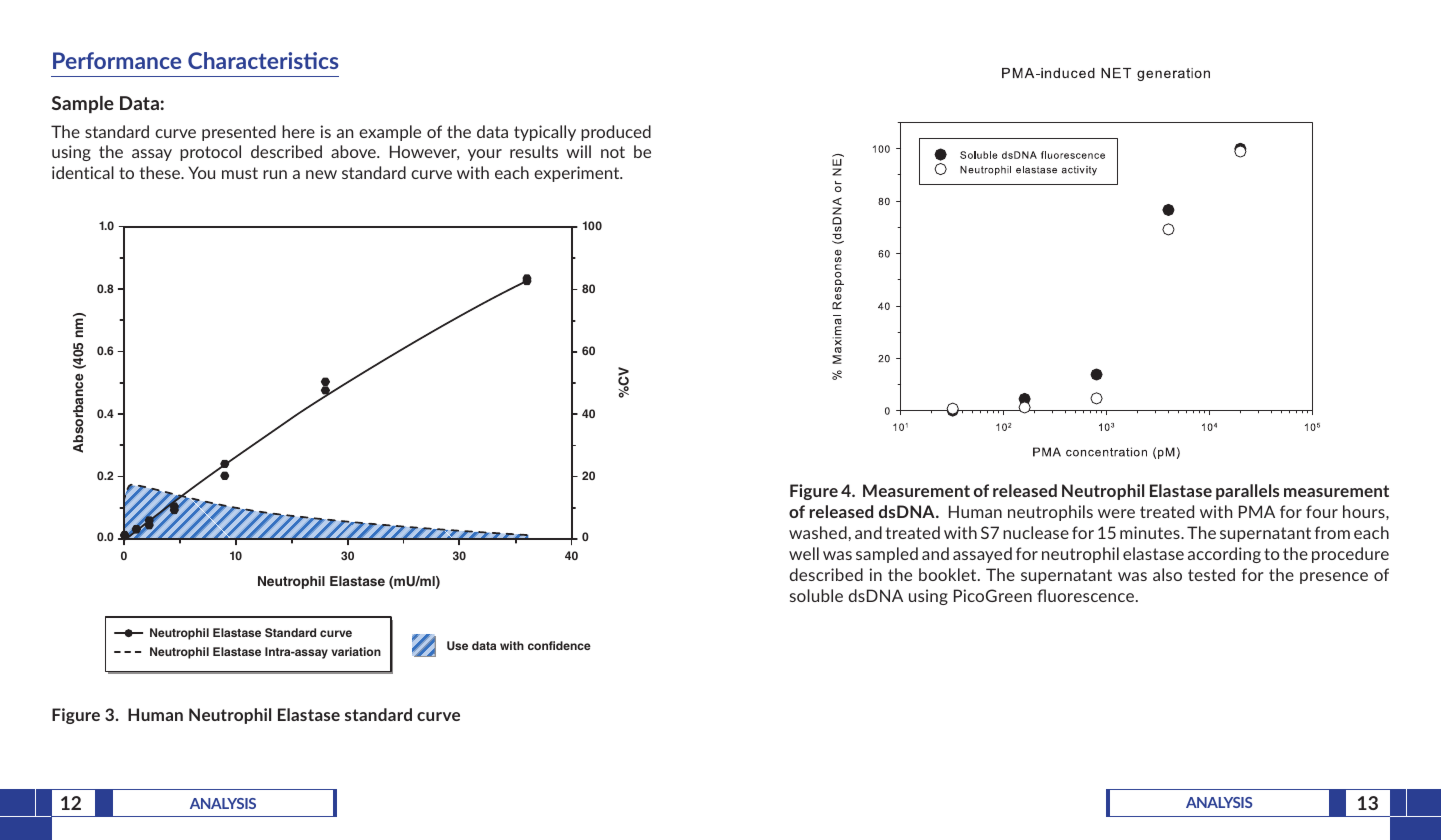 The height and width of the page is (840, 1441). Describe the element at coordinates (275, 174) in the page. I see `run` at that location.
